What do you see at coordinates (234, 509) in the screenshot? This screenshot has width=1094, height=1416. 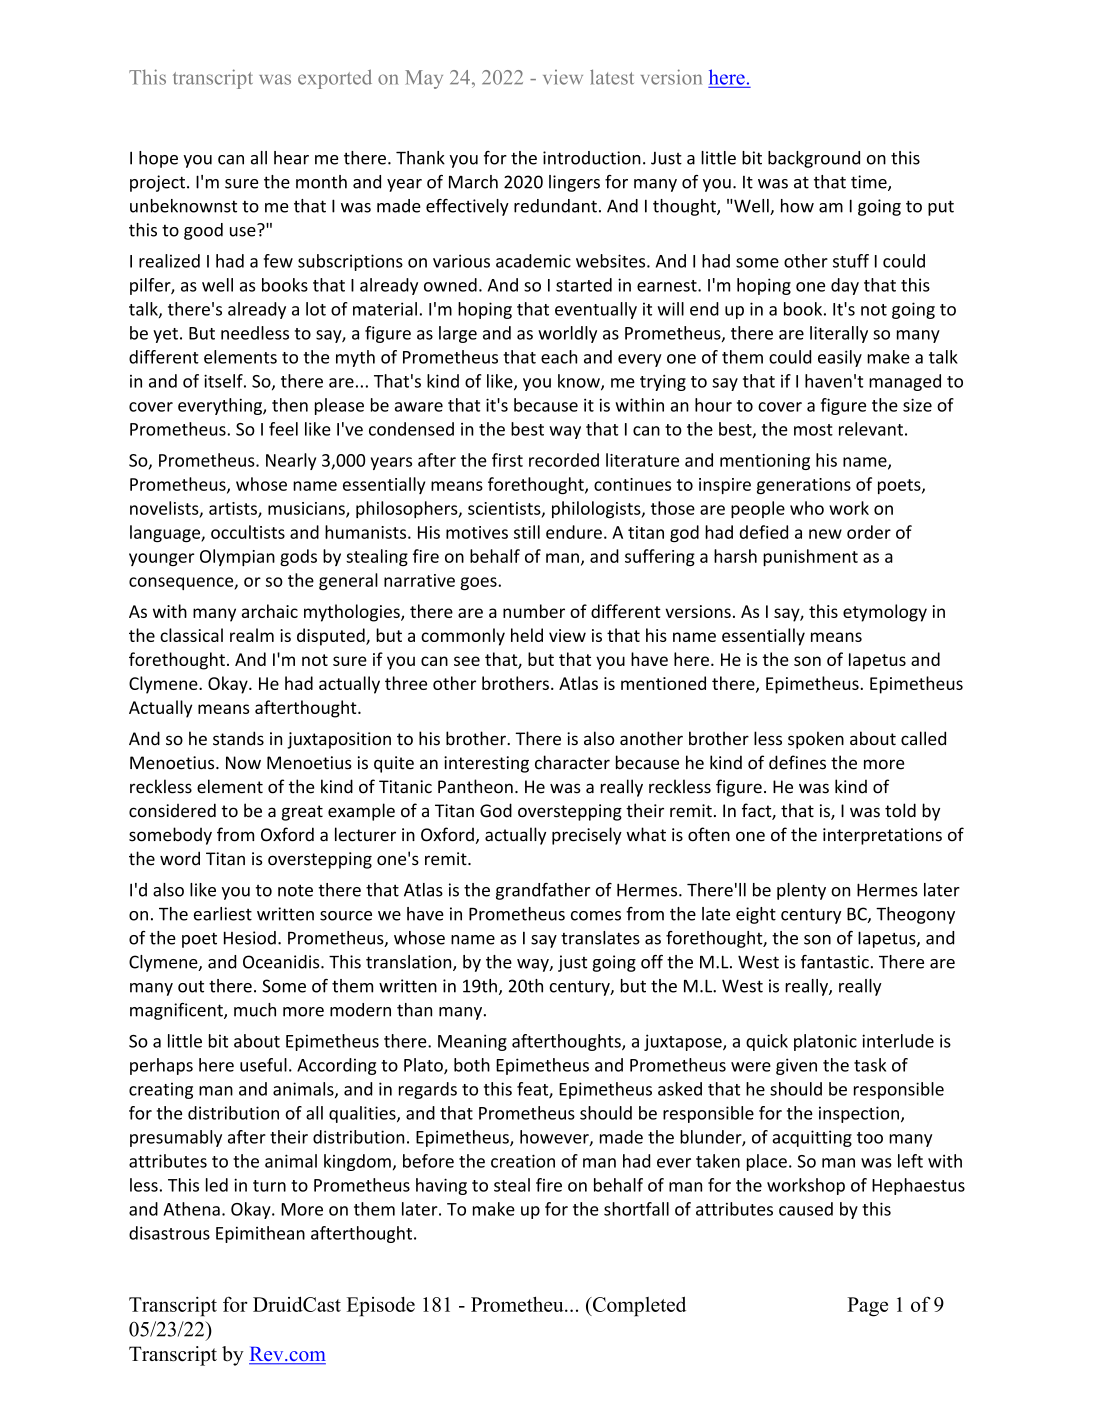 I see `artists` at bounding box center [234, 509].
